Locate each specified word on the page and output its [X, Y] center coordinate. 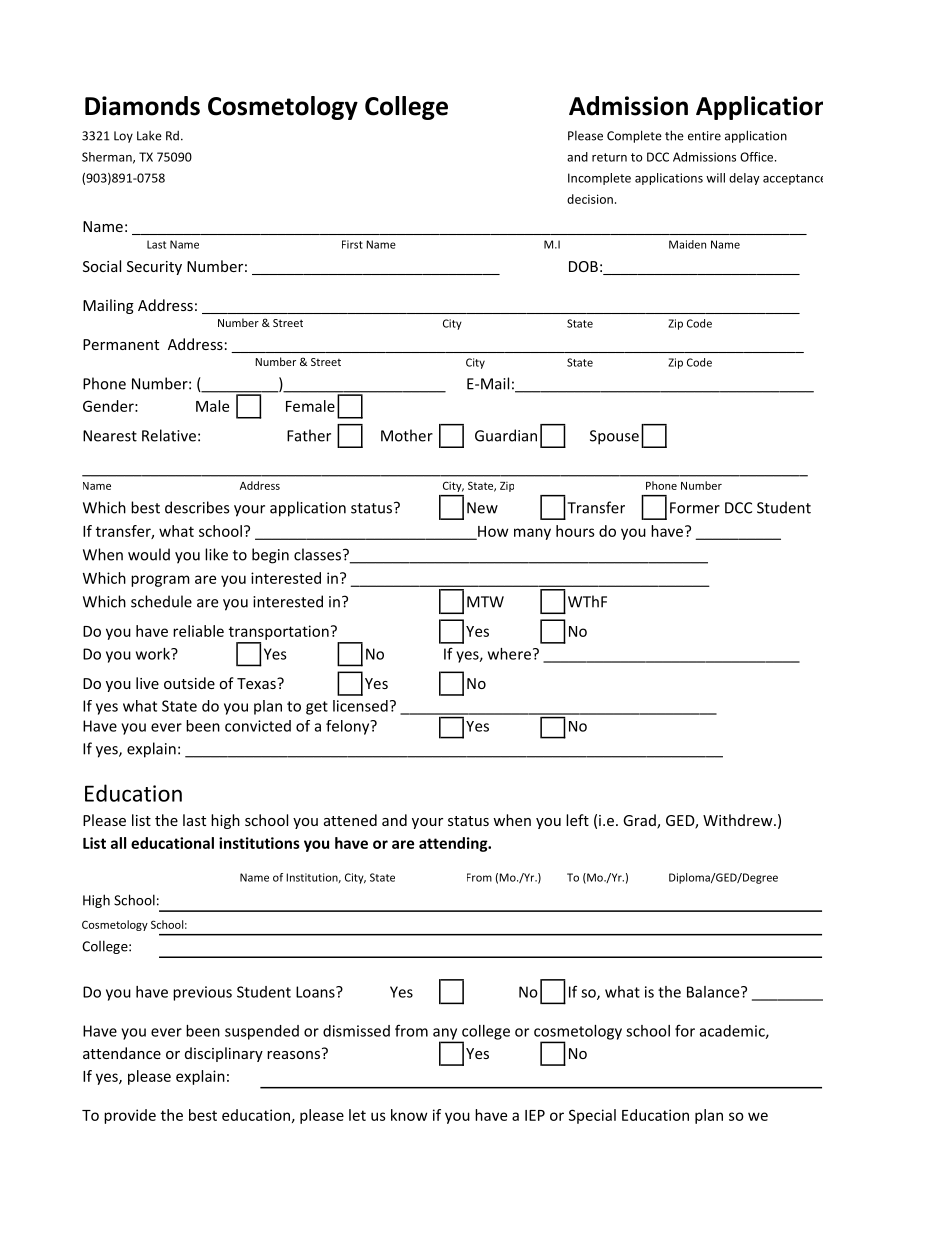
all [118, 843]
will [715, 178]
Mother [407, 435]
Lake [149, 136]
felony [349, 727]
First [352, 244]
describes [197, 507]
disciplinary [224, 1054]
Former [695, 508]
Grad [640, 821]
